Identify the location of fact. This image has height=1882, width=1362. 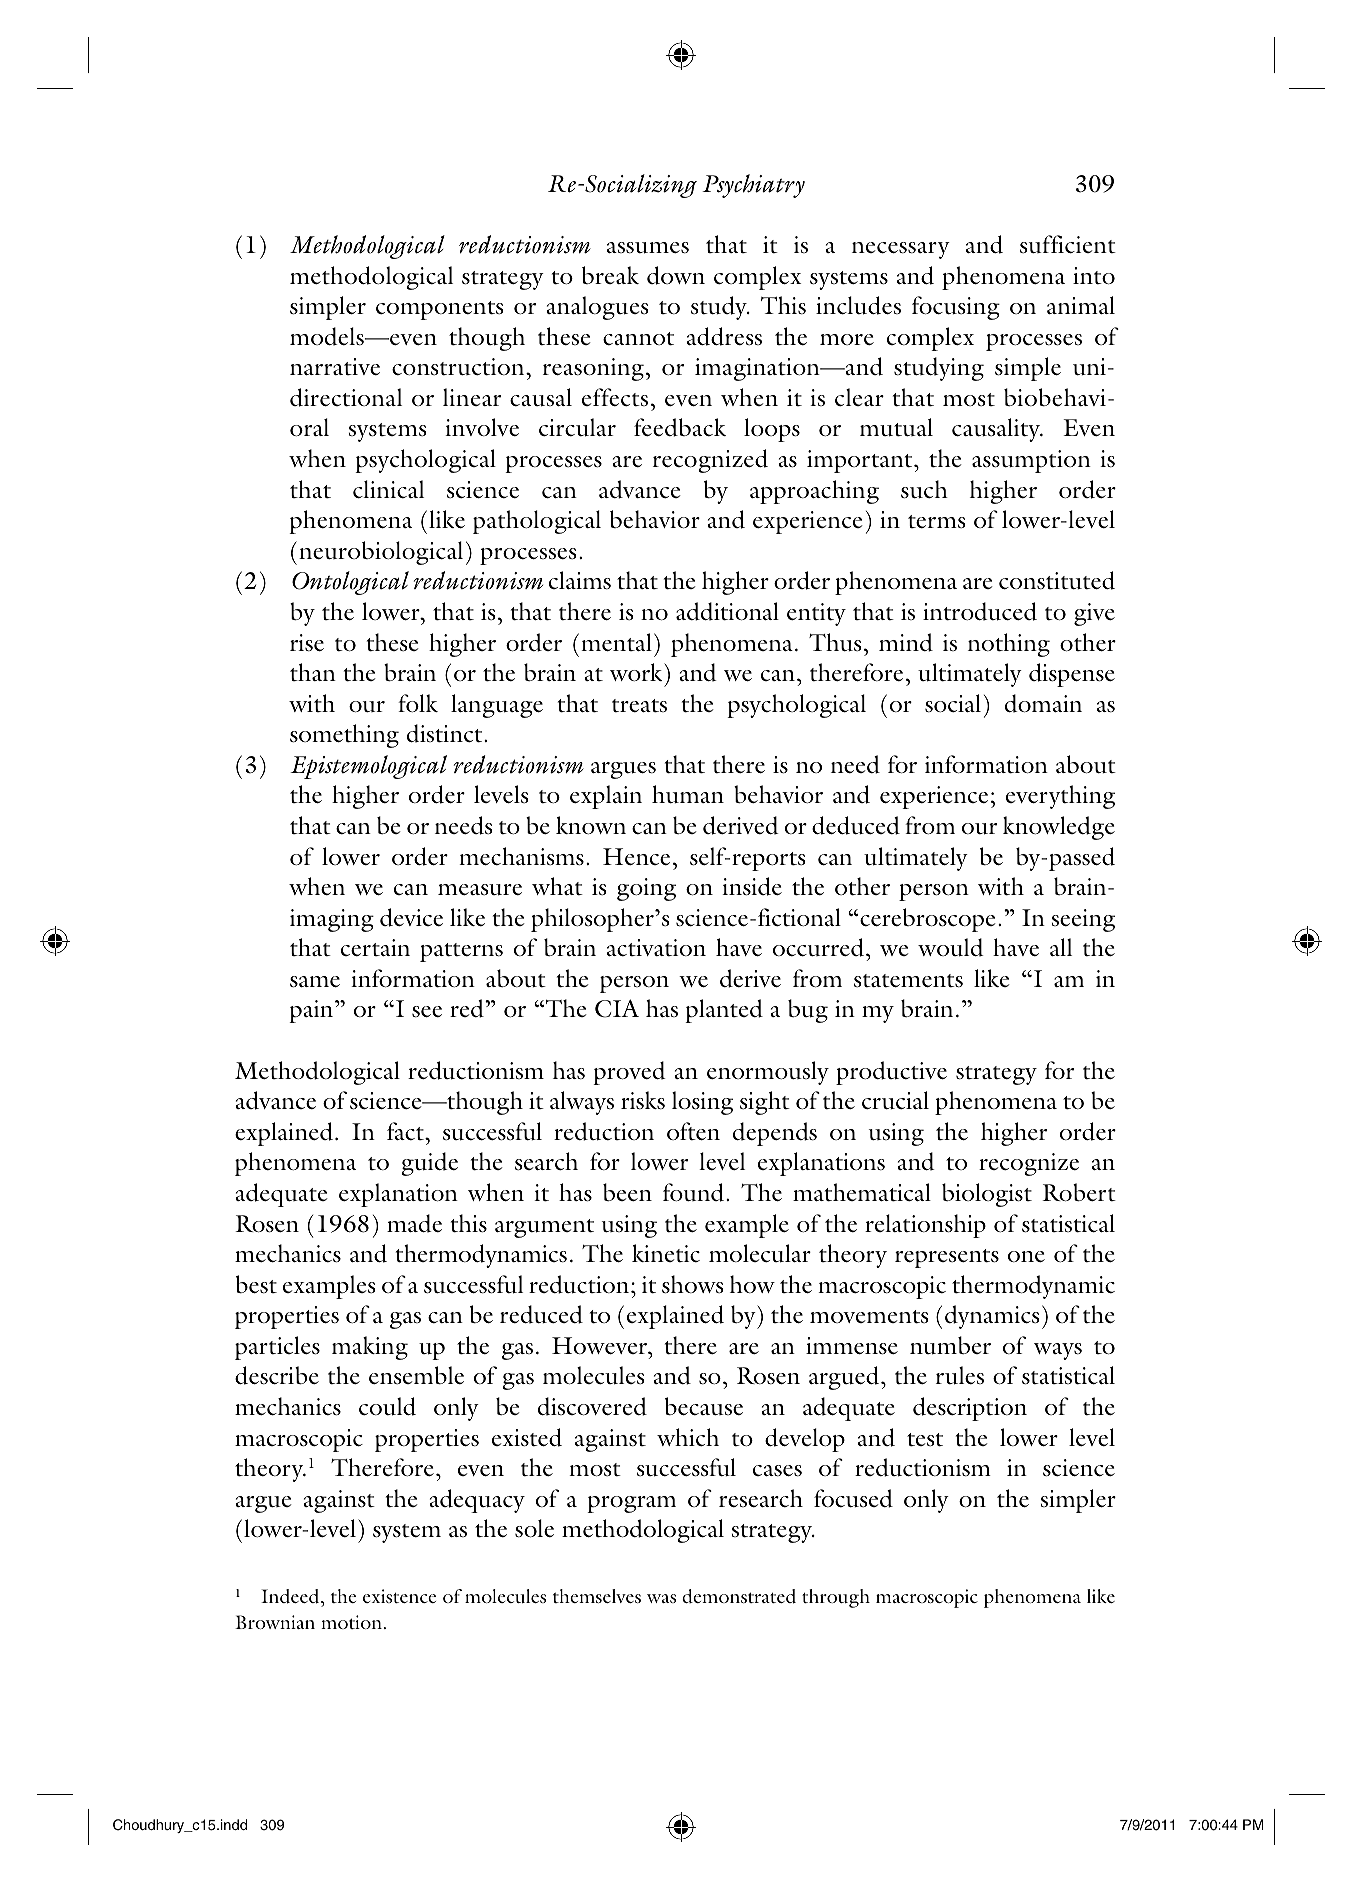
(406, 1131).
